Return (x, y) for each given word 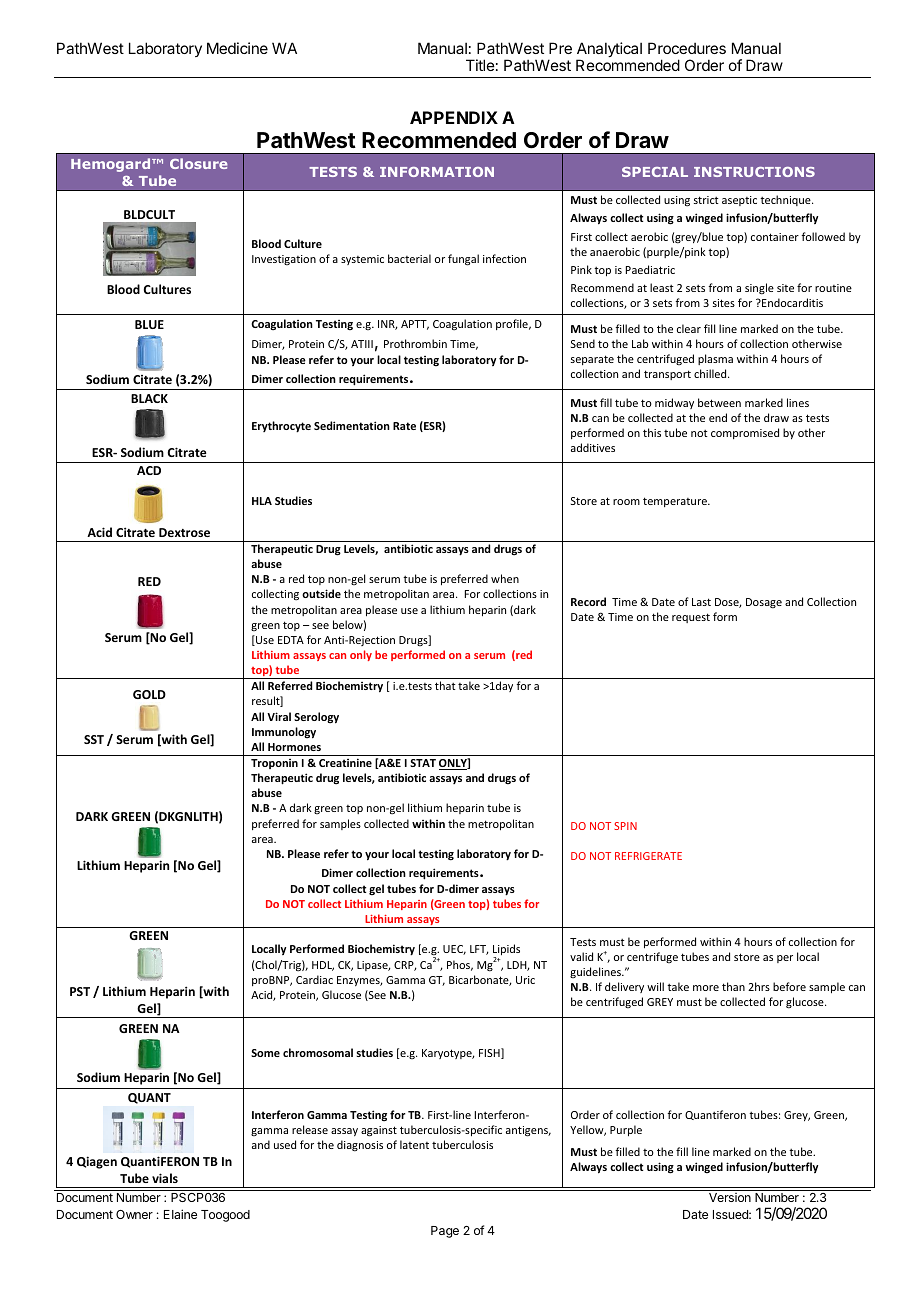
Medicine (237, 48)
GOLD (149, 694)
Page (445, 1232)
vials (165, 1178)
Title (480, 65)
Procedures (687, 48)
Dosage (764, 603)
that (445, 685)
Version (730, 1197)
